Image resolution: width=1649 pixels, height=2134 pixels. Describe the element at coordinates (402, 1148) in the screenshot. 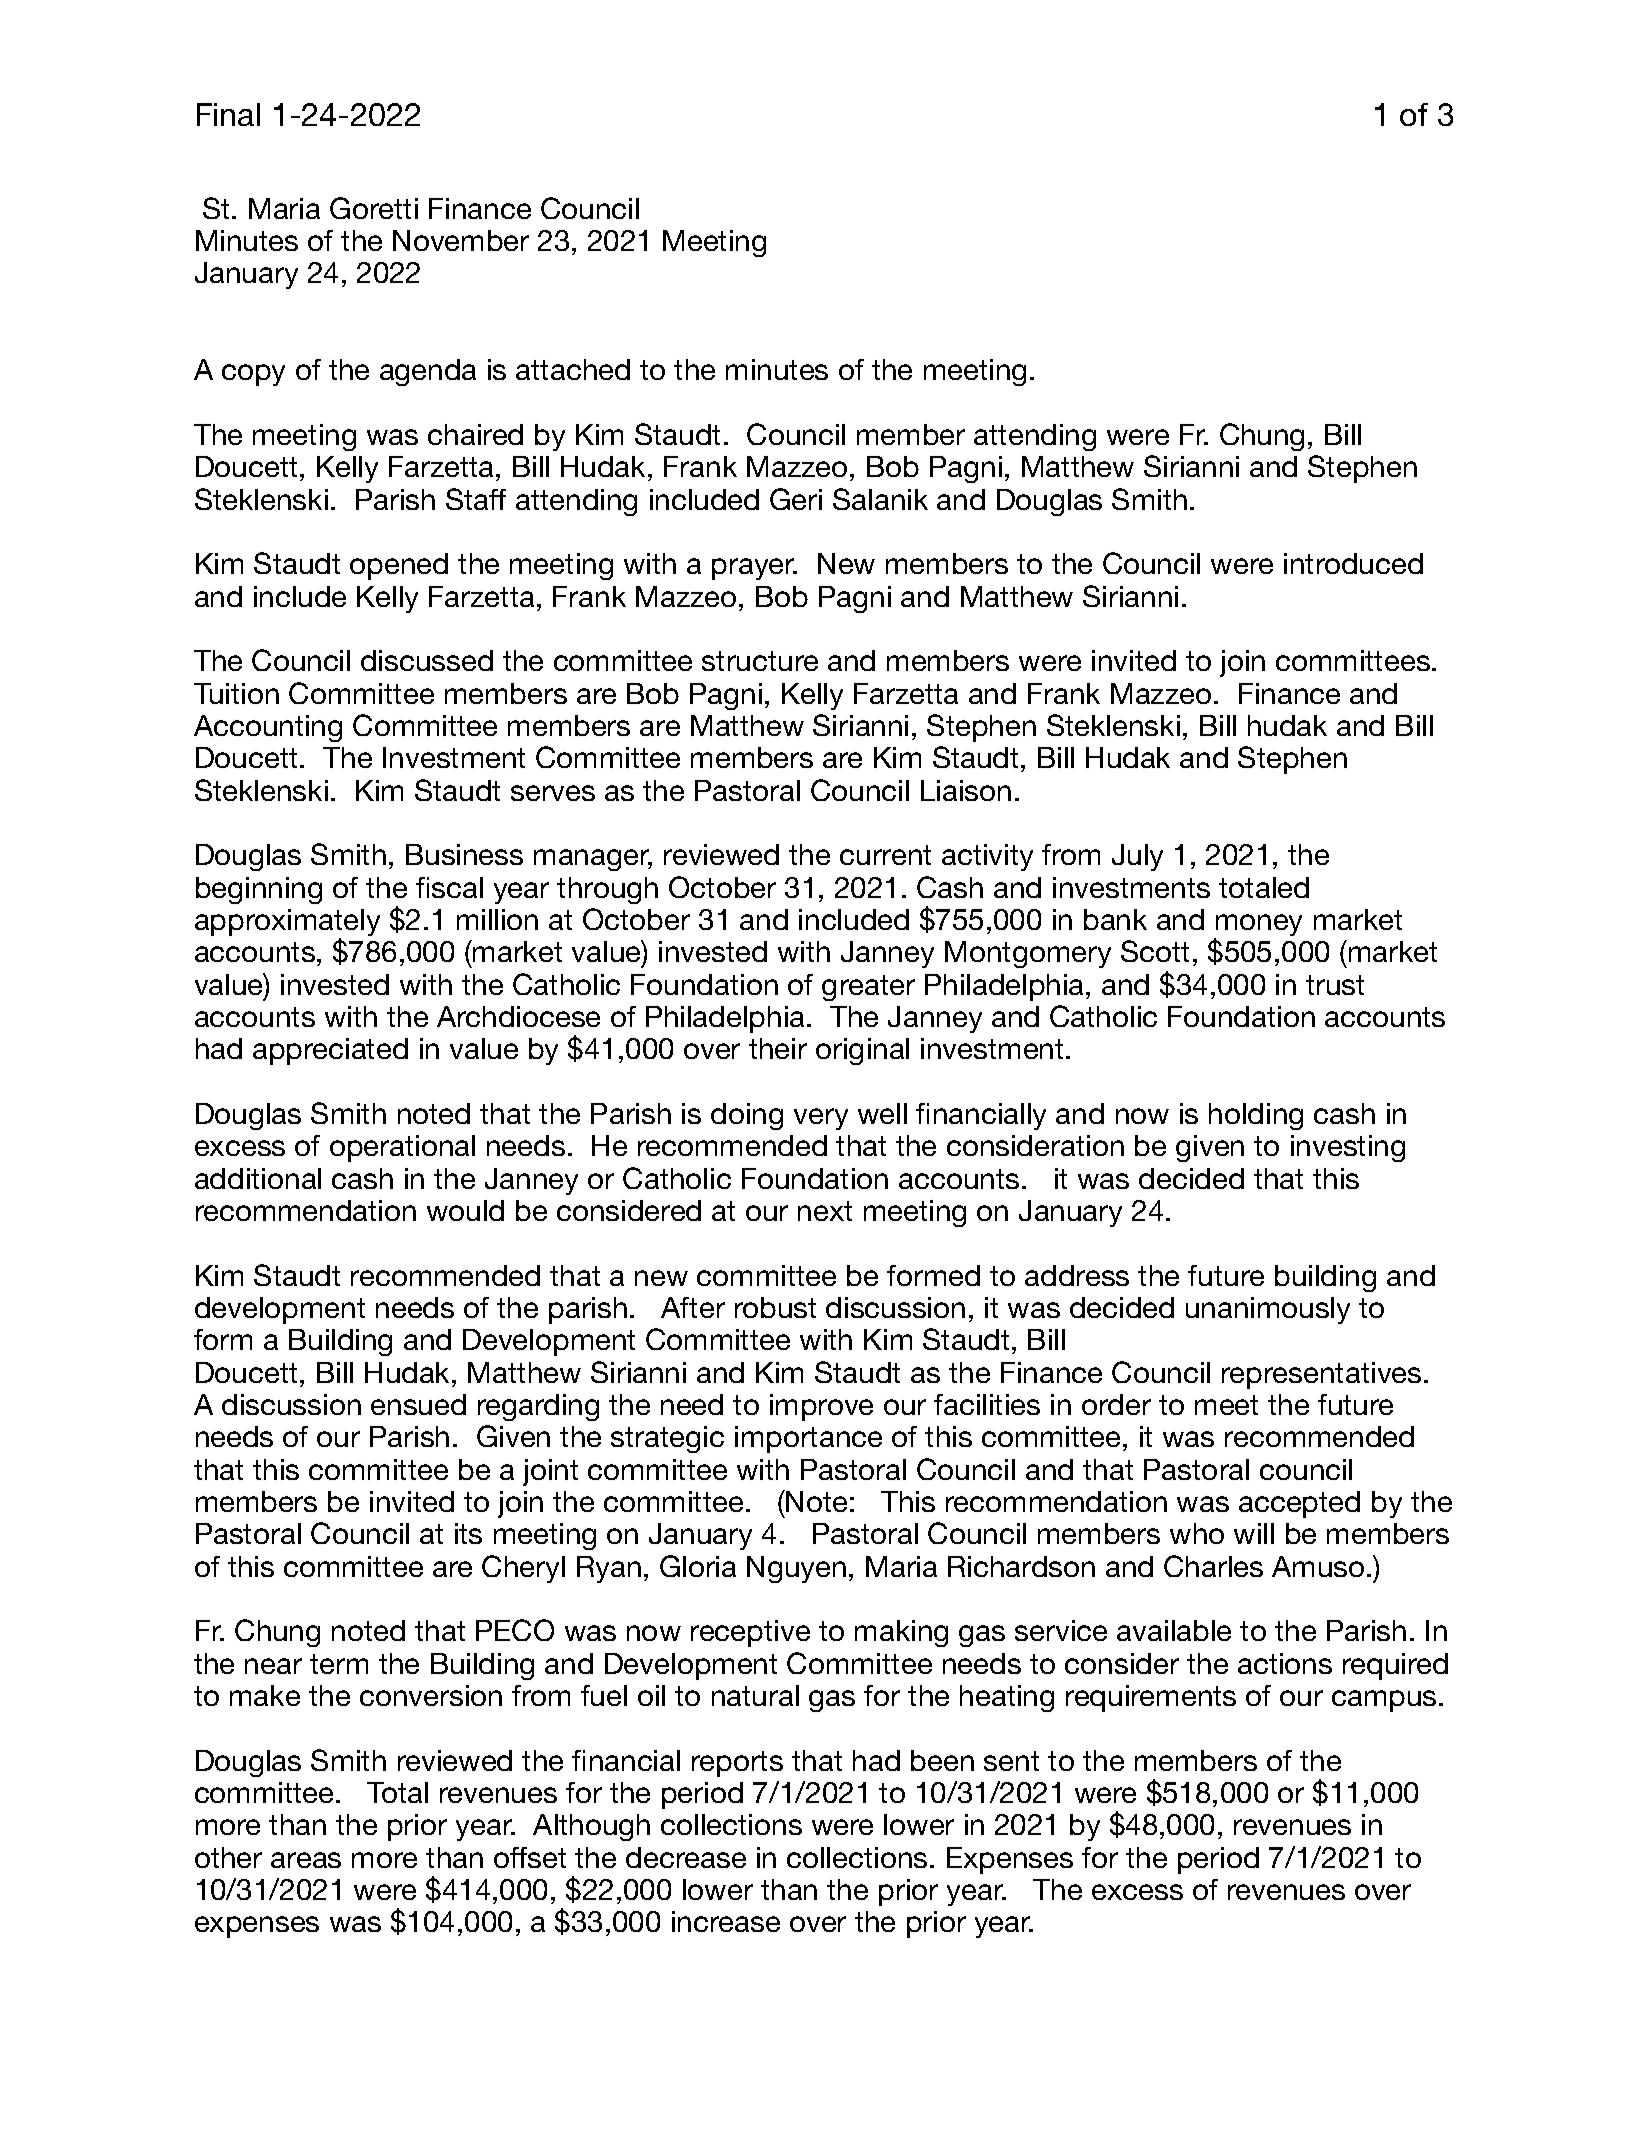

I see `operational` at that location.
